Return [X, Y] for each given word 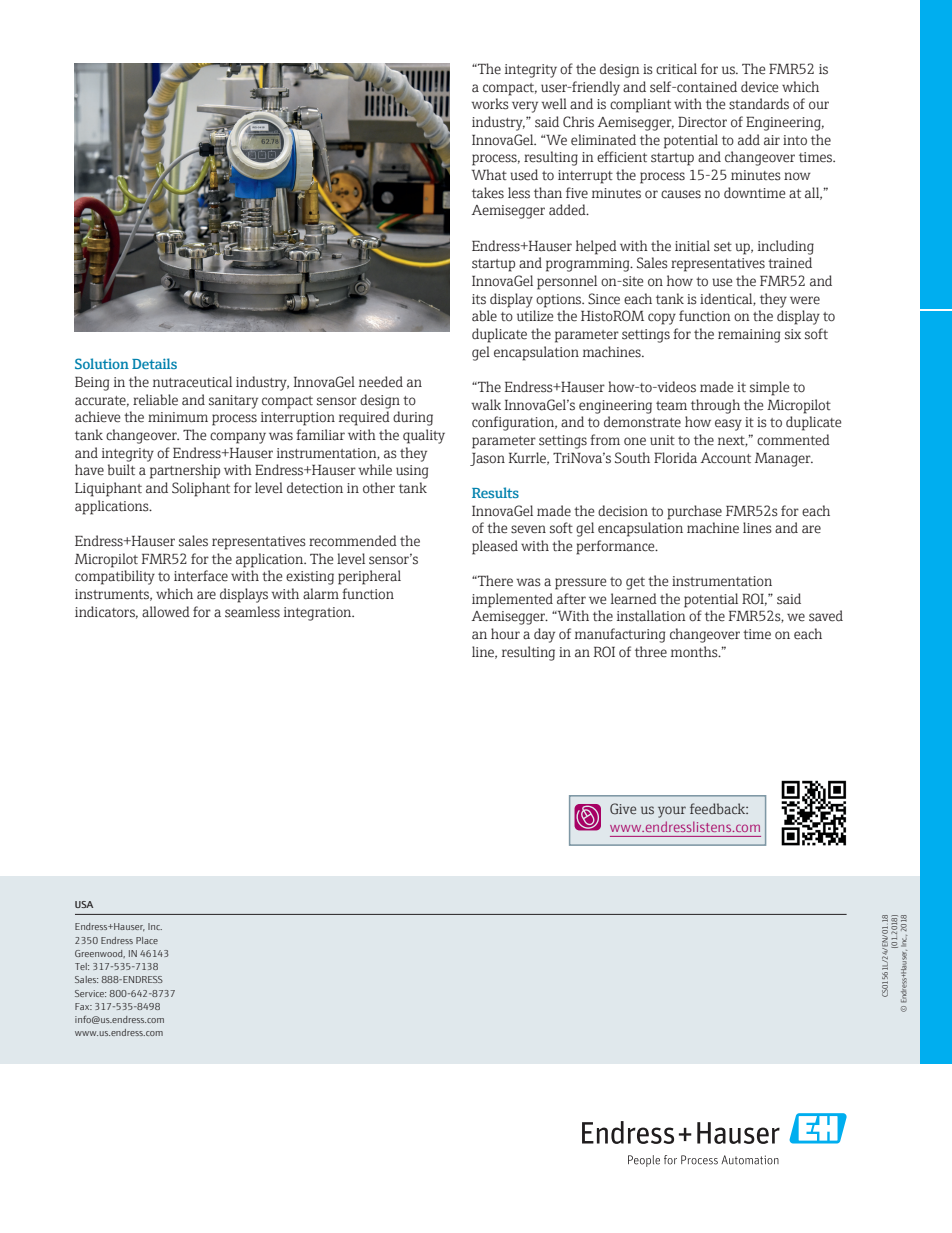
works [490, 104]
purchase [694, 512]
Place [147, 940]
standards [759, 104]
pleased [495, 547]
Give [623, 808]
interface [201, 576]
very [525, 107]
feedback [719, 808]
